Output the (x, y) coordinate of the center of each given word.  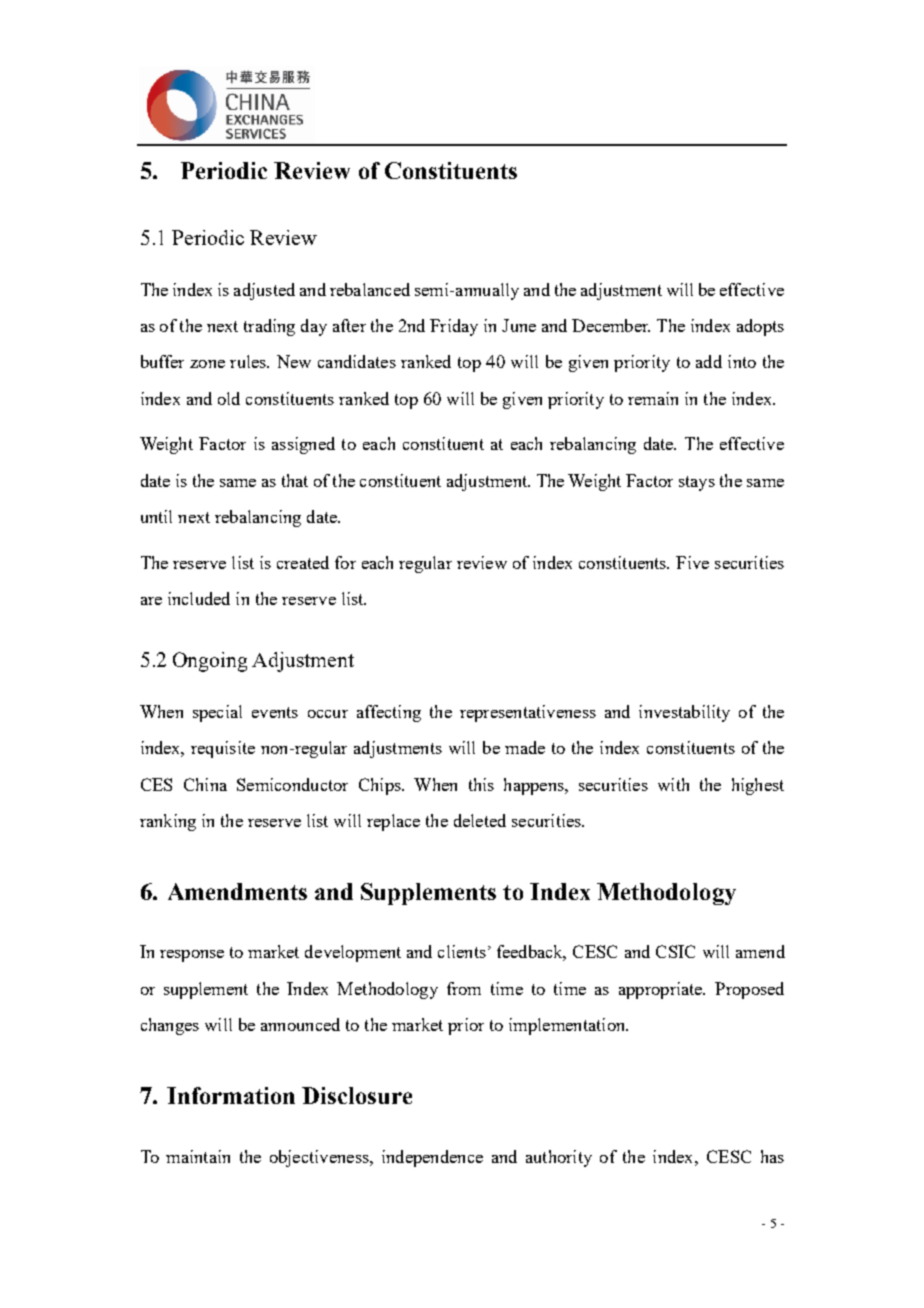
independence (432, 1158)
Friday (454, 327)
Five (692, 562)
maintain (198, 1156)
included (199, 598)
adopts (760, 327)
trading (269, 327)
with (673, 784)
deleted (480, 820)
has (772, 1156)
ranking (168, 822)
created (303, 562)
